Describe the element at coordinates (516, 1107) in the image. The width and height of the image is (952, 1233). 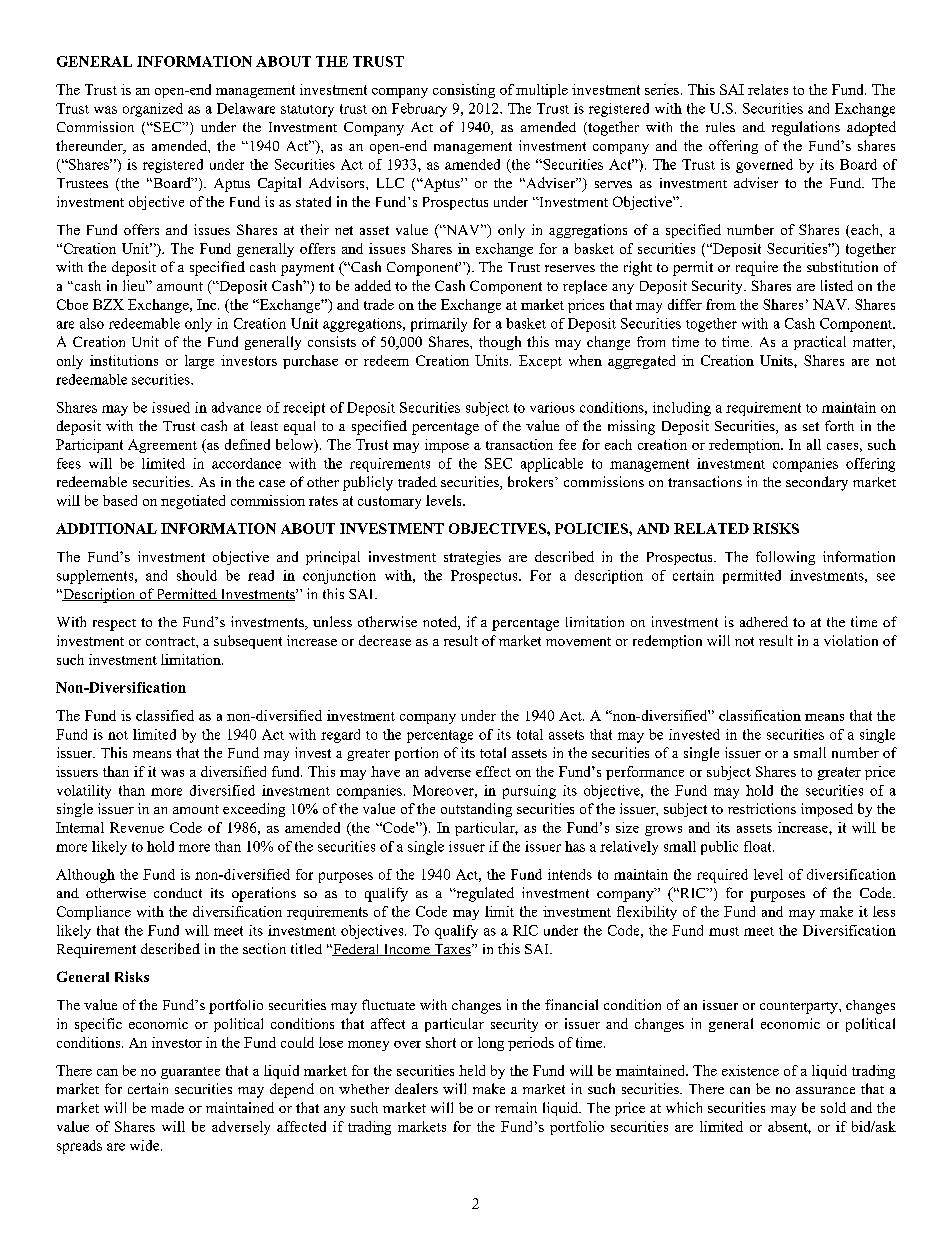
I see `remain` at that location.
